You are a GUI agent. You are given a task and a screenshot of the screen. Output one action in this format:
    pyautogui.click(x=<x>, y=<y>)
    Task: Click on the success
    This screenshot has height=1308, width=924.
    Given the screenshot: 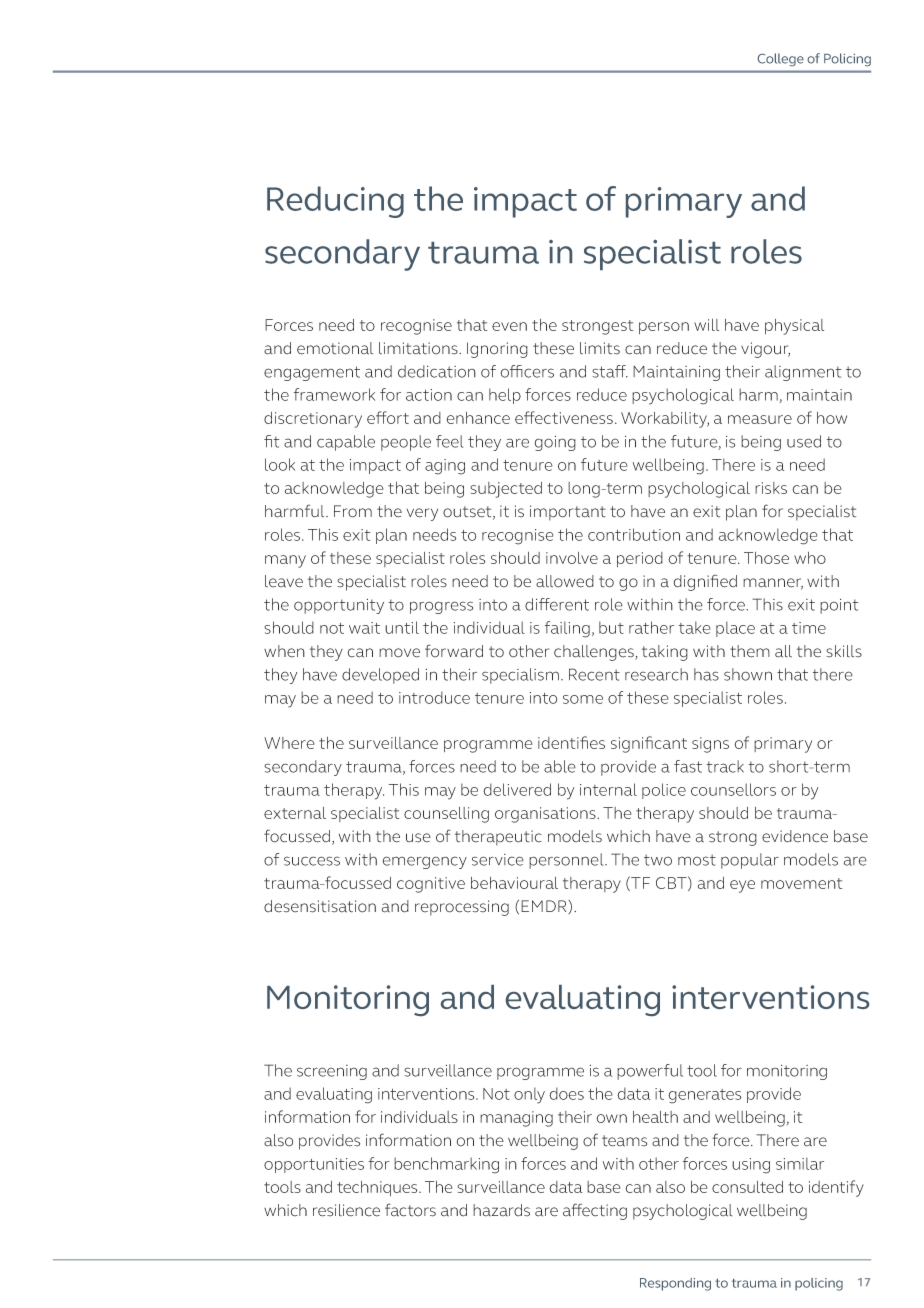 What is the action you would take?
    pyautogui.click(x=312, y=861)
